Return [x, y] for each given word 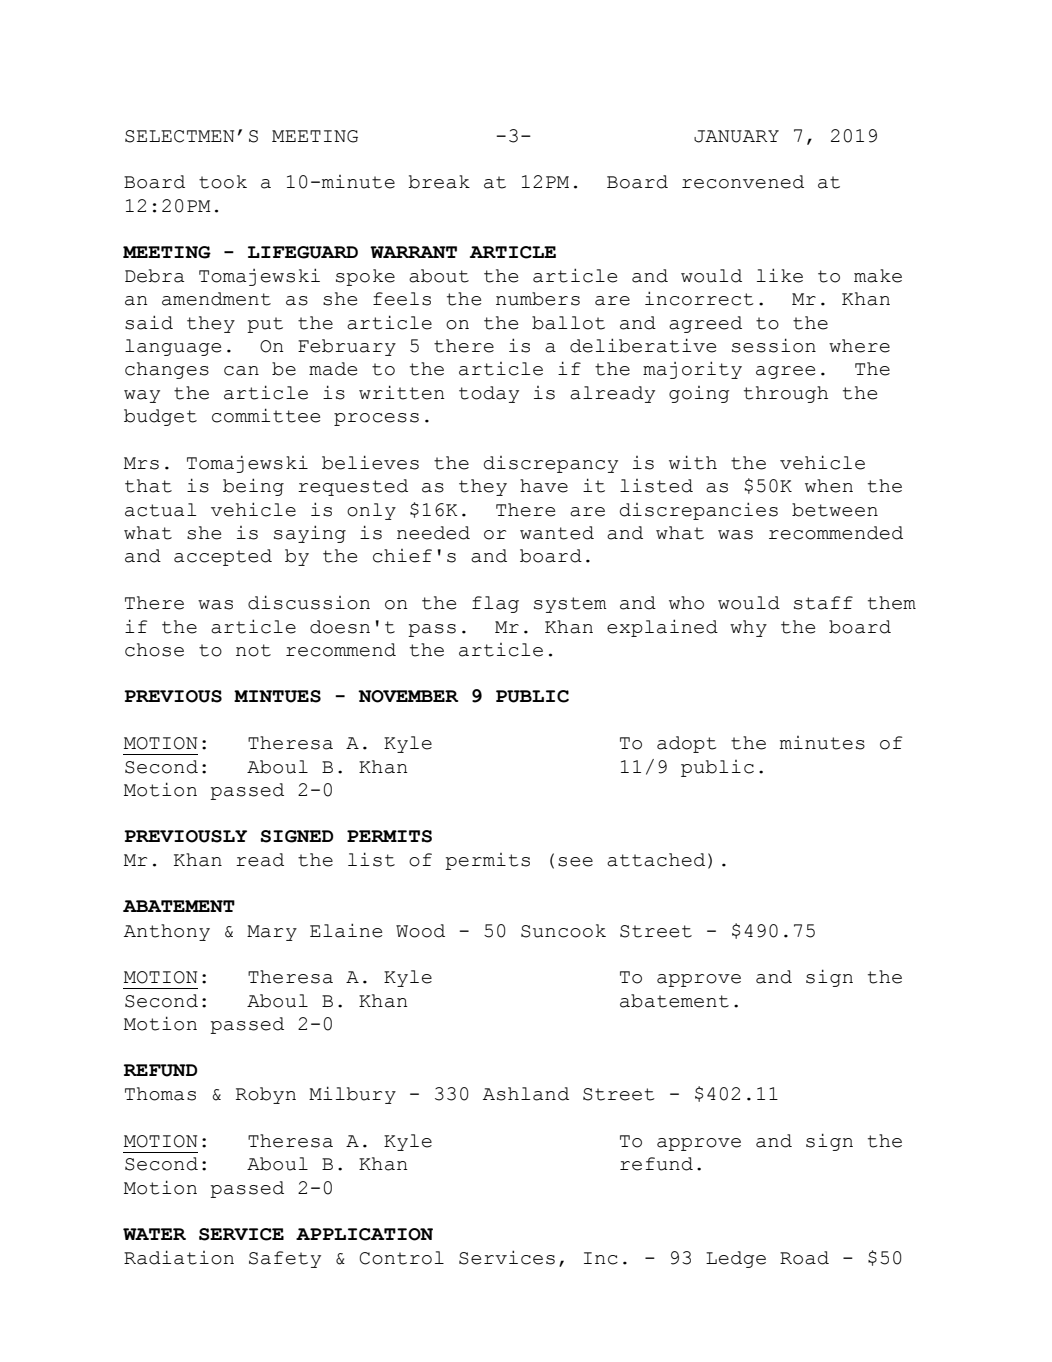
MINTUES [277, 696]
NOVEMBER [408, 696]
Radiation [179, 1257]
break [439, 182]
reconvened [743, 182]
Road [804, 1258]
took [223, 182]
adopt [687, 744]
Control [402, 1258]
